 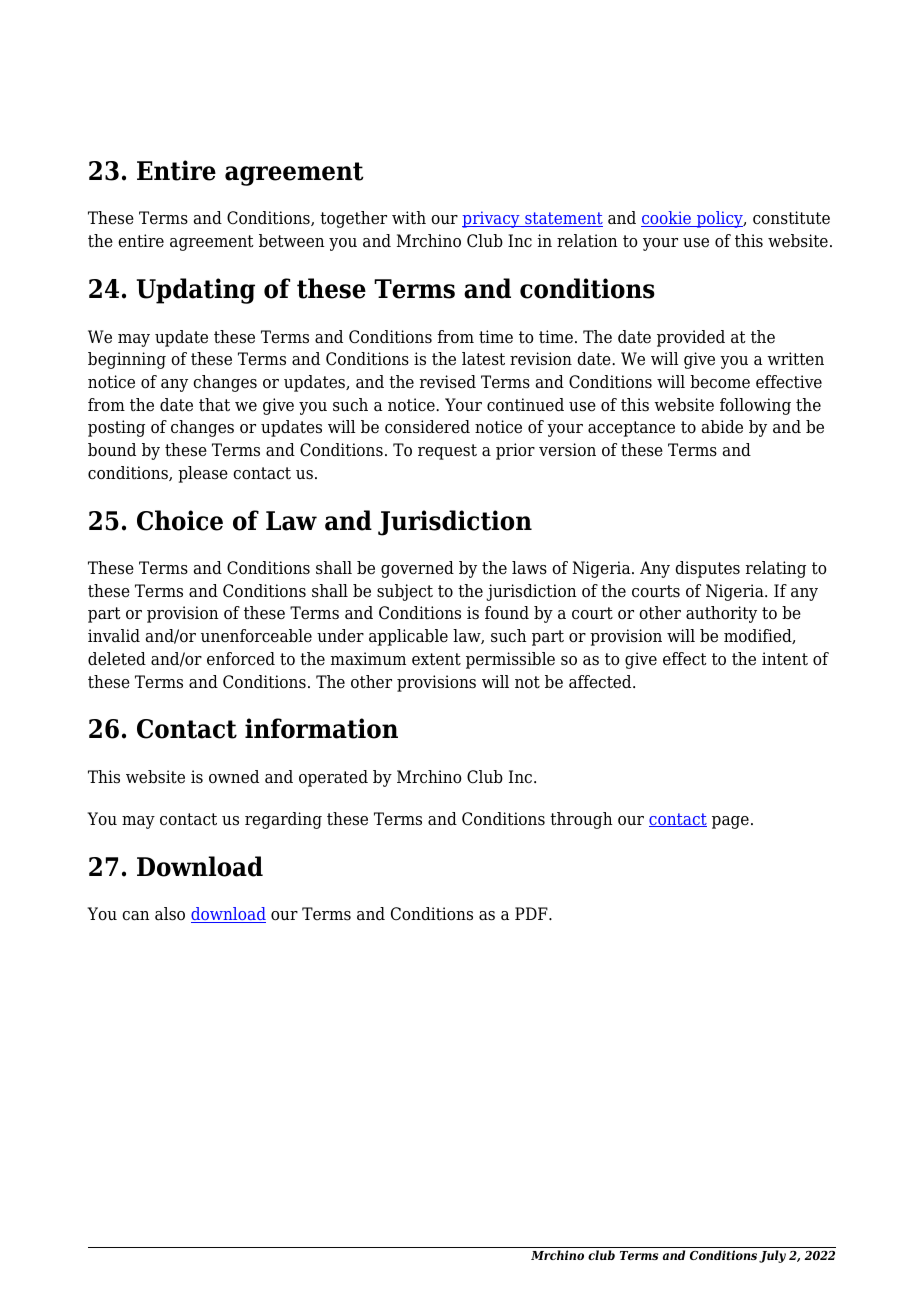 What do you see at coordinates (234, 777) in the screenshot?
I see `owned` at bounding box center [234, 777].
